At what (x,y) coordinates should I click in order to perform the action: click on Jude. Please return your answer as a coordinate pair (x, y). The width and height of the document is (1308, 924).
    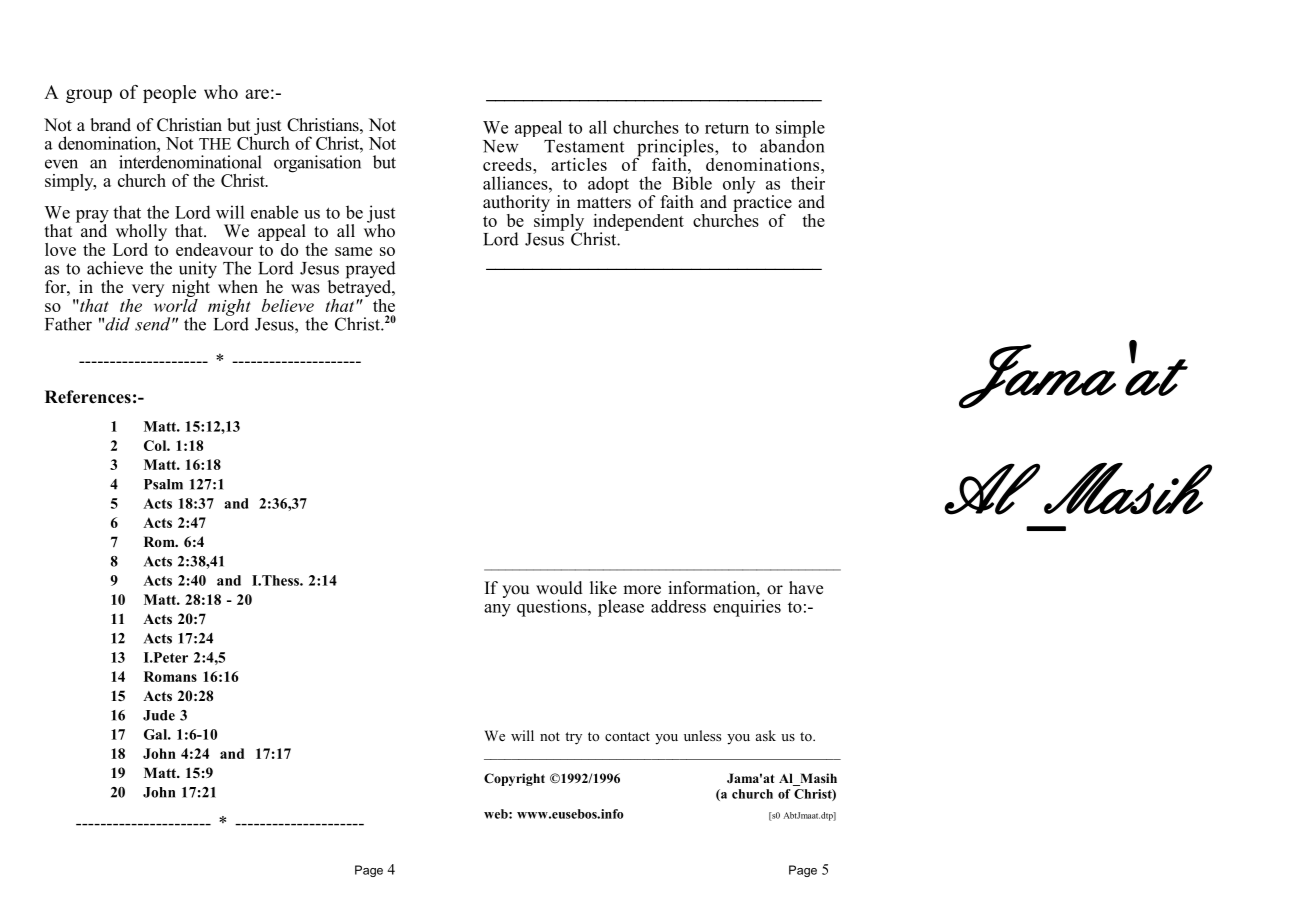
    Looking at the image, I should click on (159, 715).
